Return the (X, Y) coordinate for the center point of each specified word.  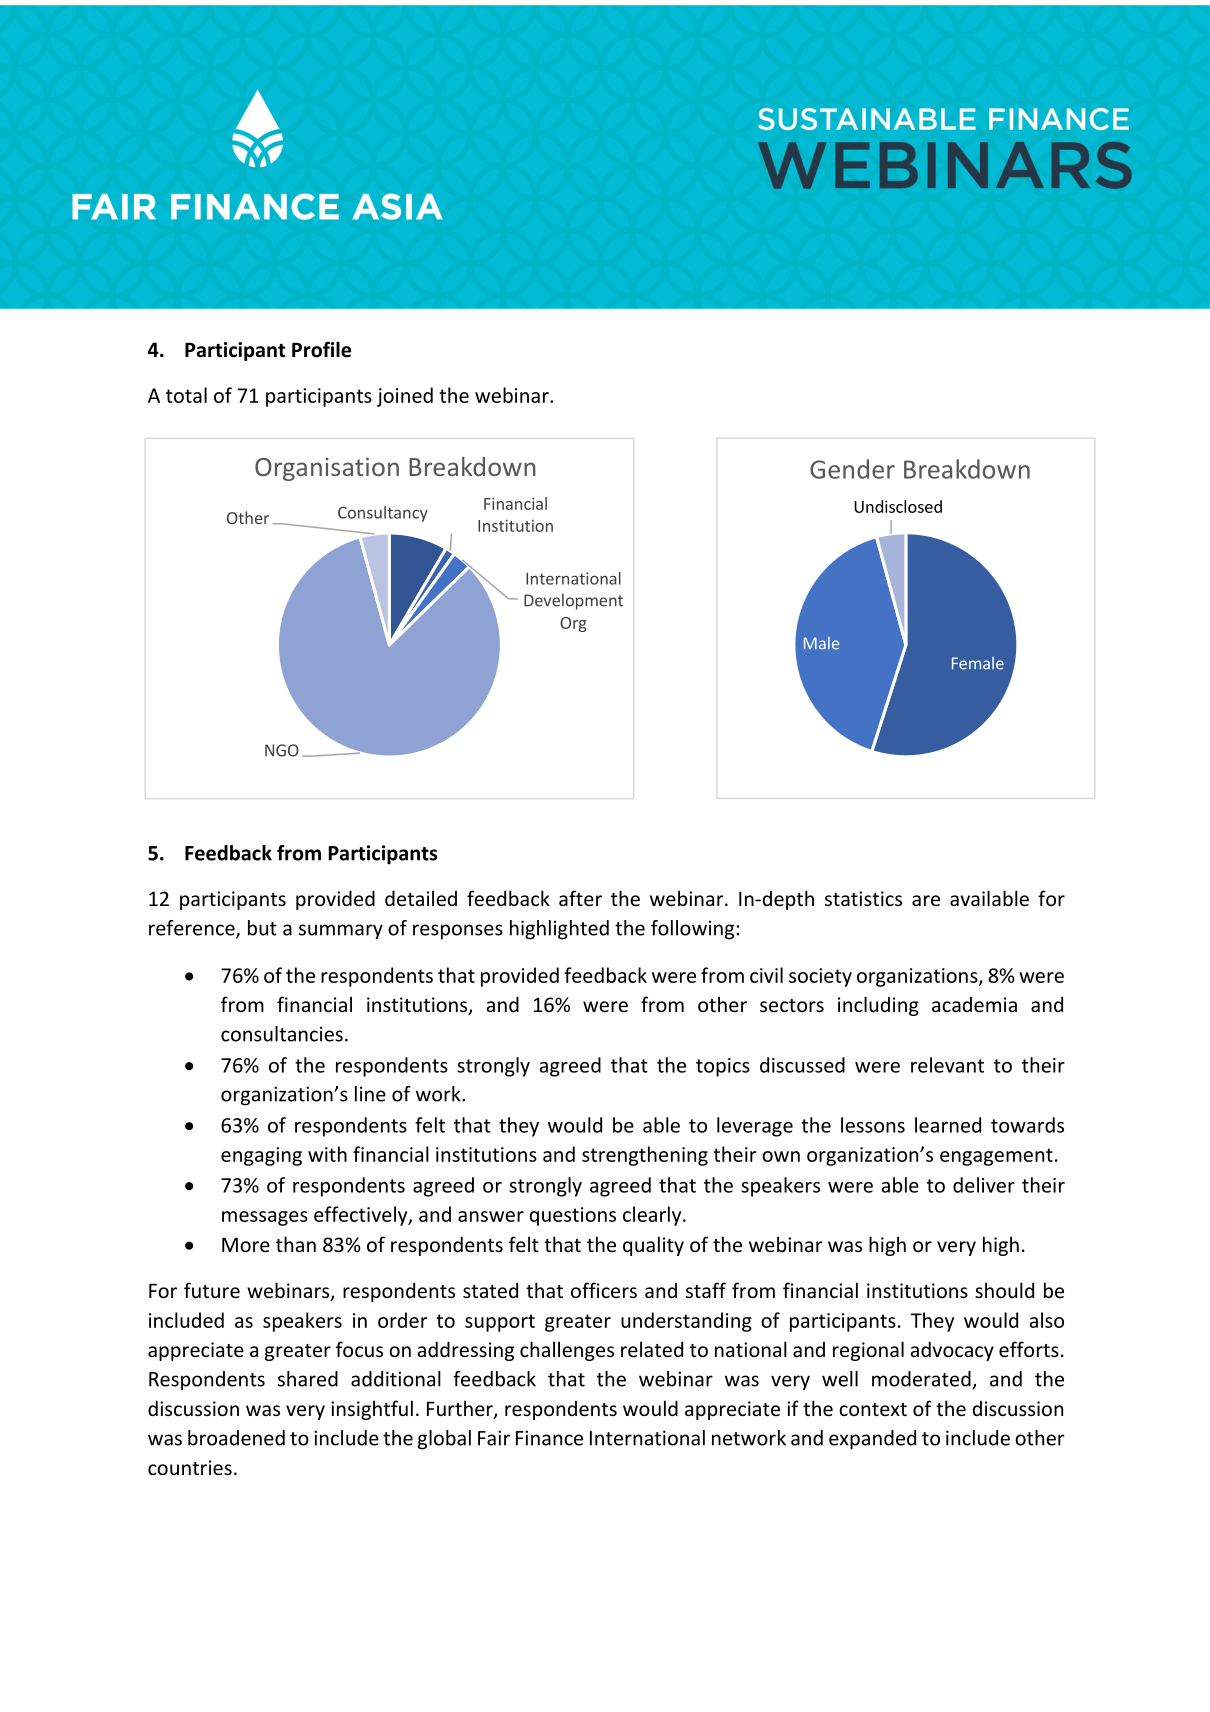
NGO (282, 750)
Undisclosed (898, 506)
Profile (321, 349)
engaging (261, 1156)
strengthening (645, 1156)
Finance (549, 1438)
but (262, 928)
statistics (863, 898)
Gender (852, 469)
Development (573, 601)
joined (405, 397)
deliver (984, 1185)
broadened (236, 1438)
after (580, 898)
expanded (872, 1440)
